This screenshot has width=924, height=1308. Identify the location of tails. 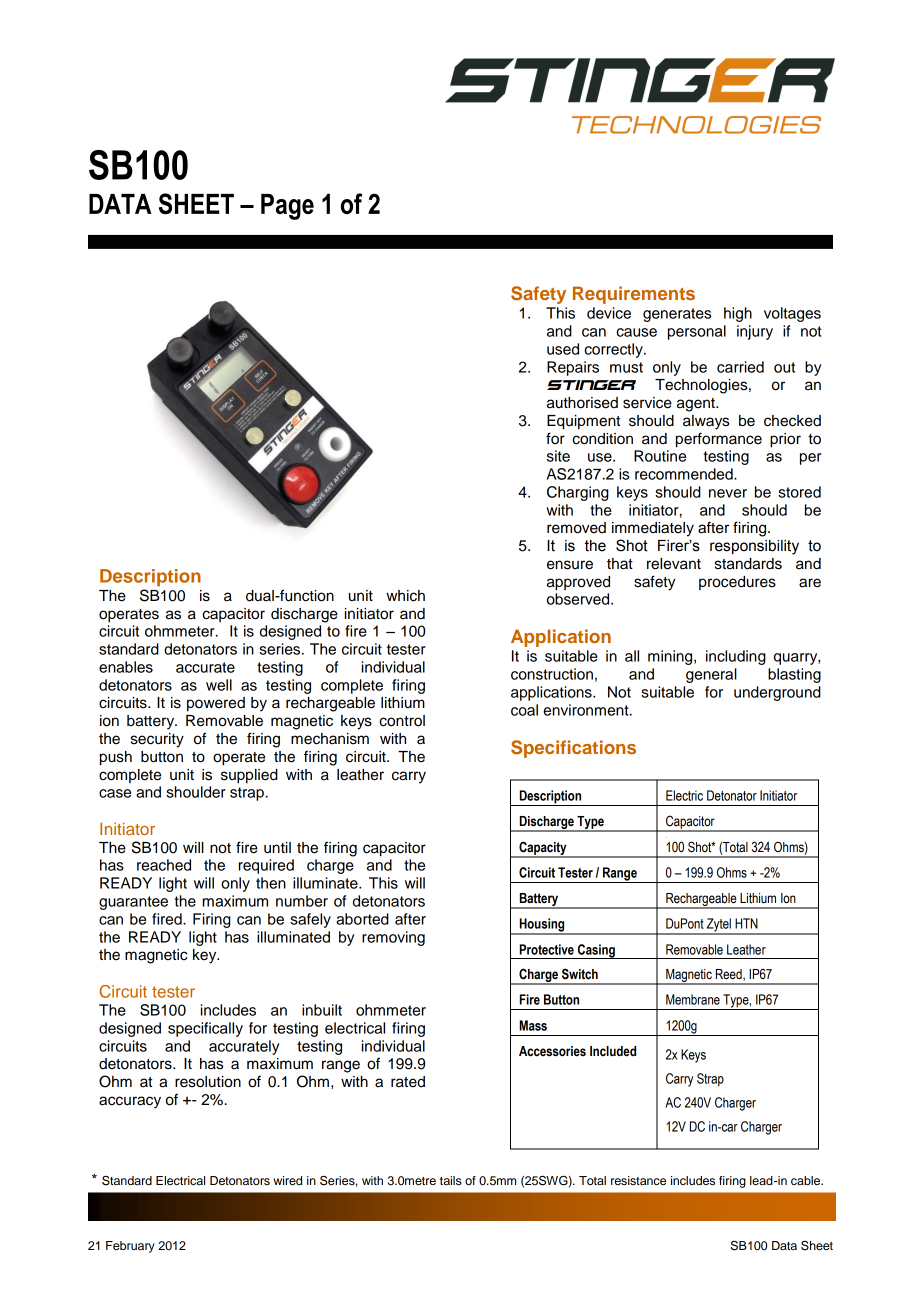
(451, 1180).
